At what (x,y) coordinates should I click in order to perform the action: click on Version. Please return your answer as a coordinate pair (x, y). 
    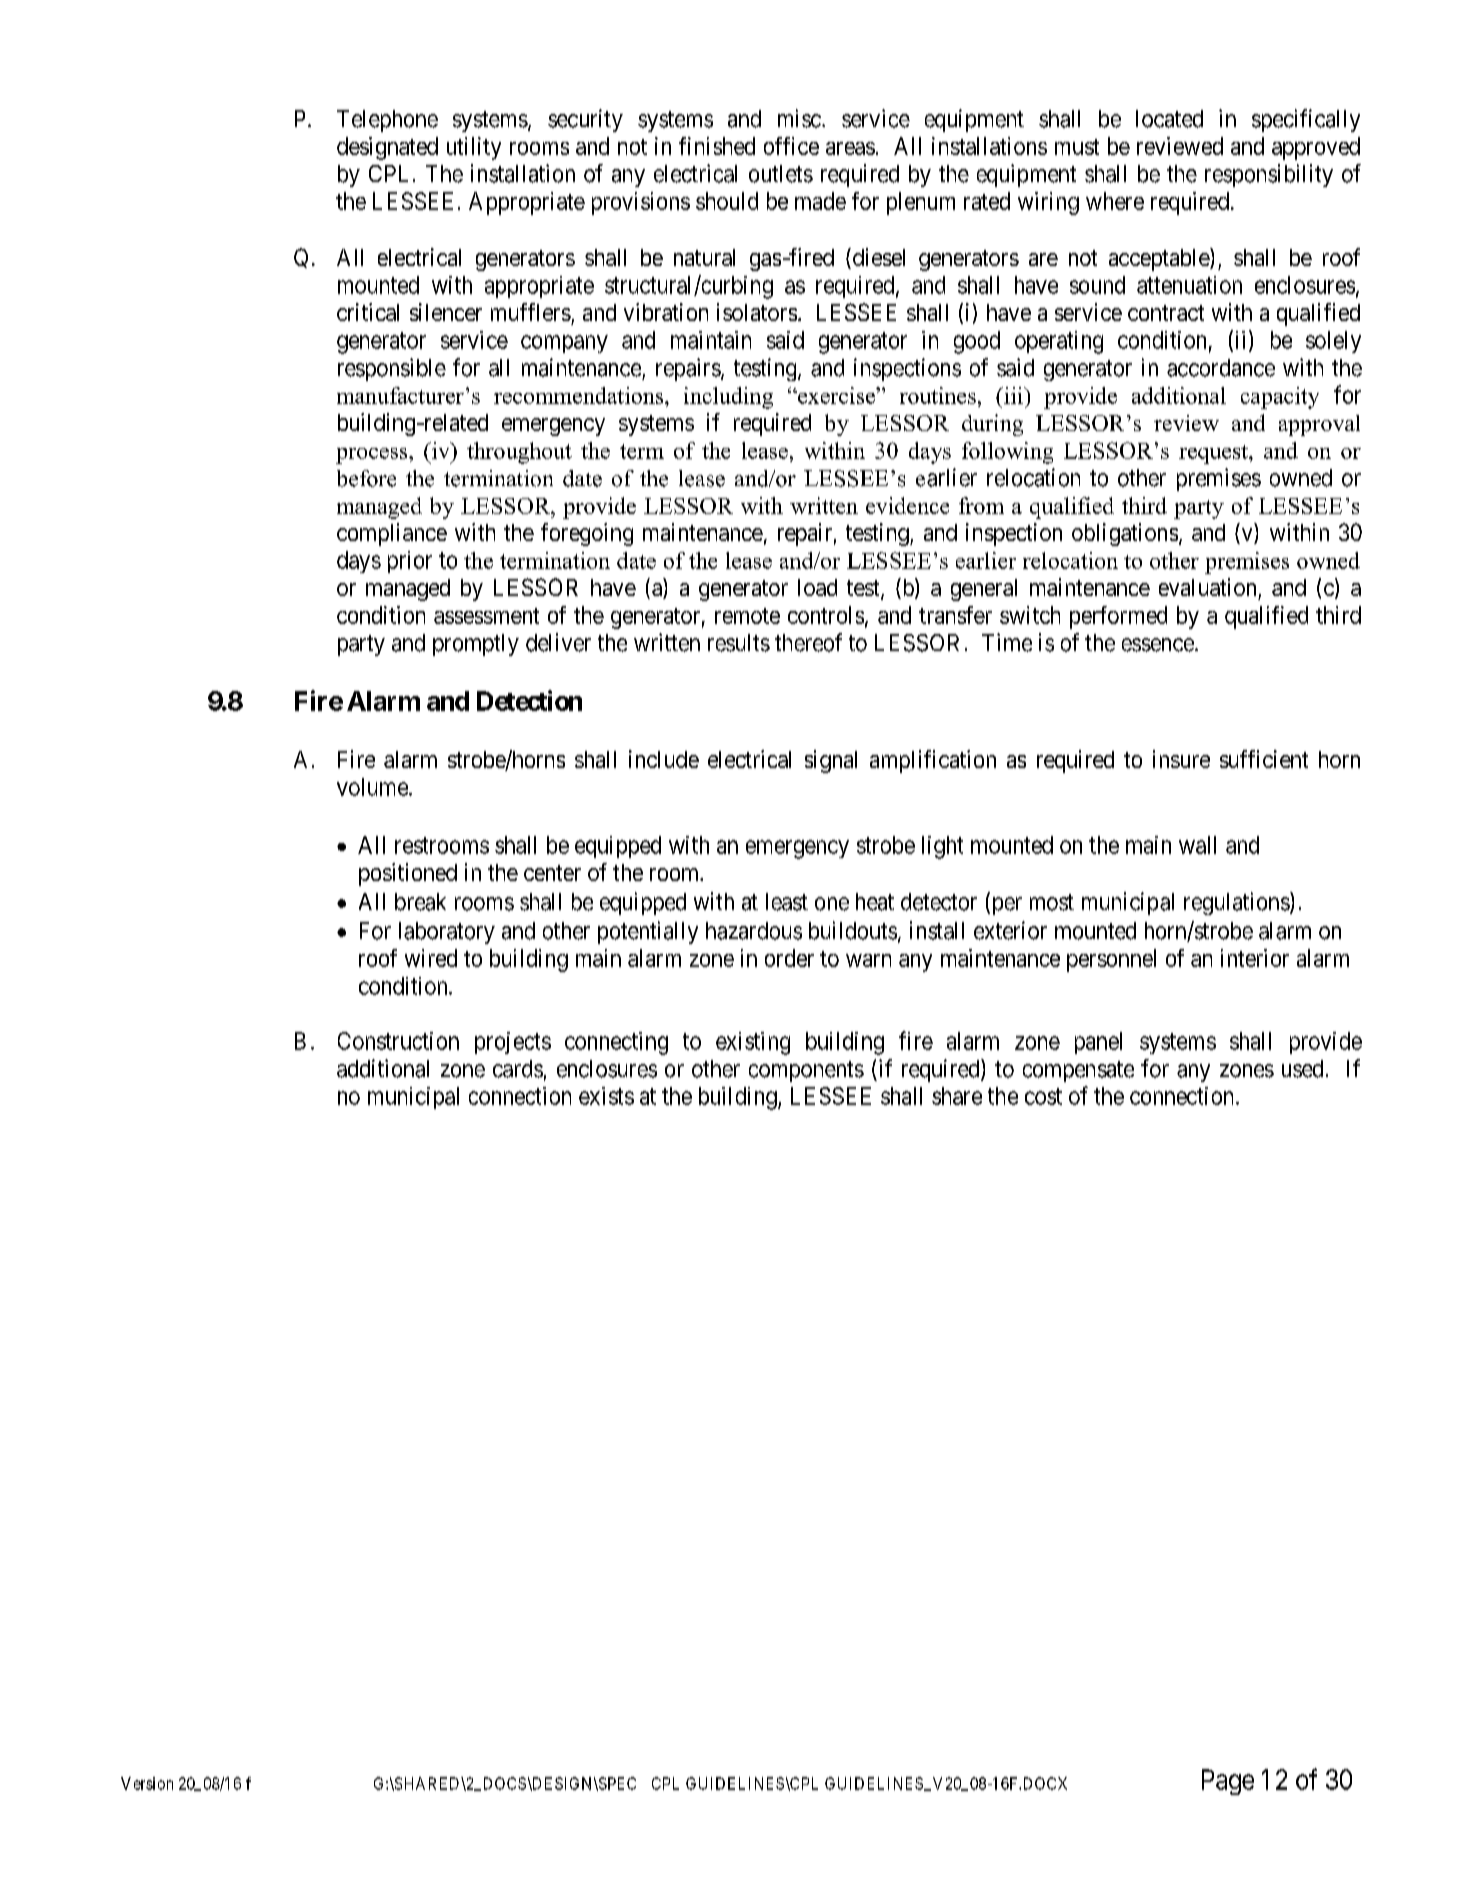
    Looking at the image, I should click on (147, 1783).
